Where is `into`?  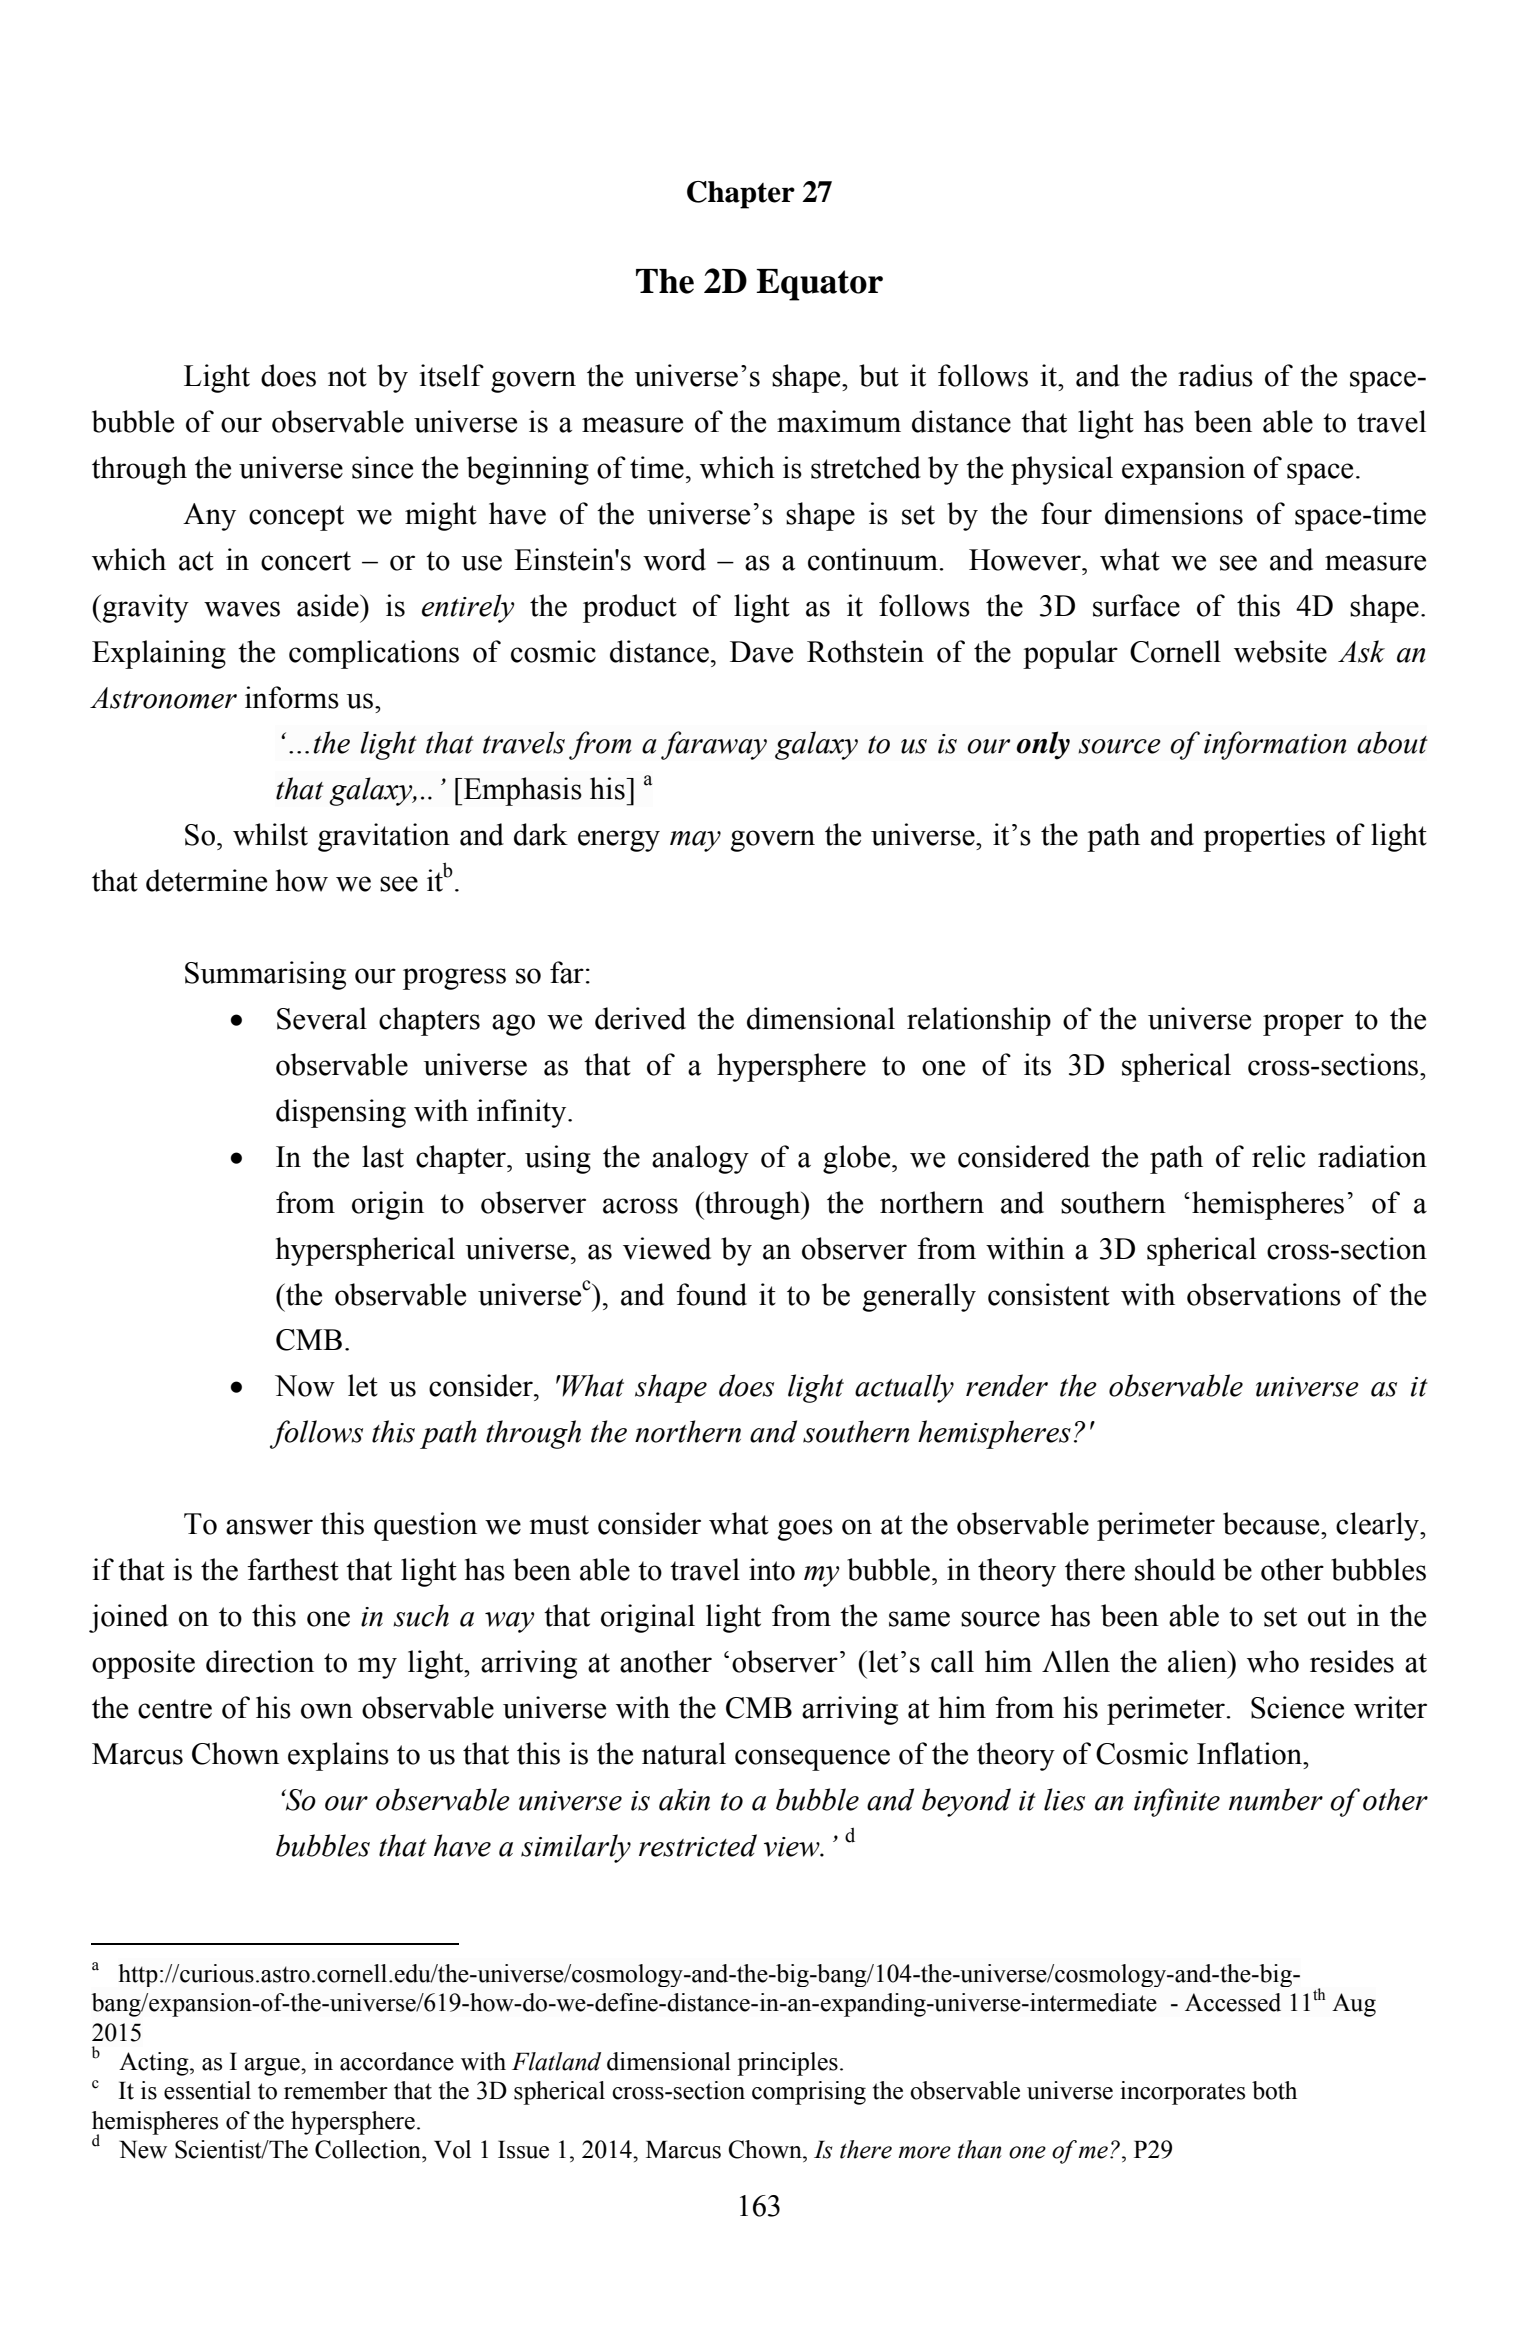 into is located at coordinates (772, 1569).
